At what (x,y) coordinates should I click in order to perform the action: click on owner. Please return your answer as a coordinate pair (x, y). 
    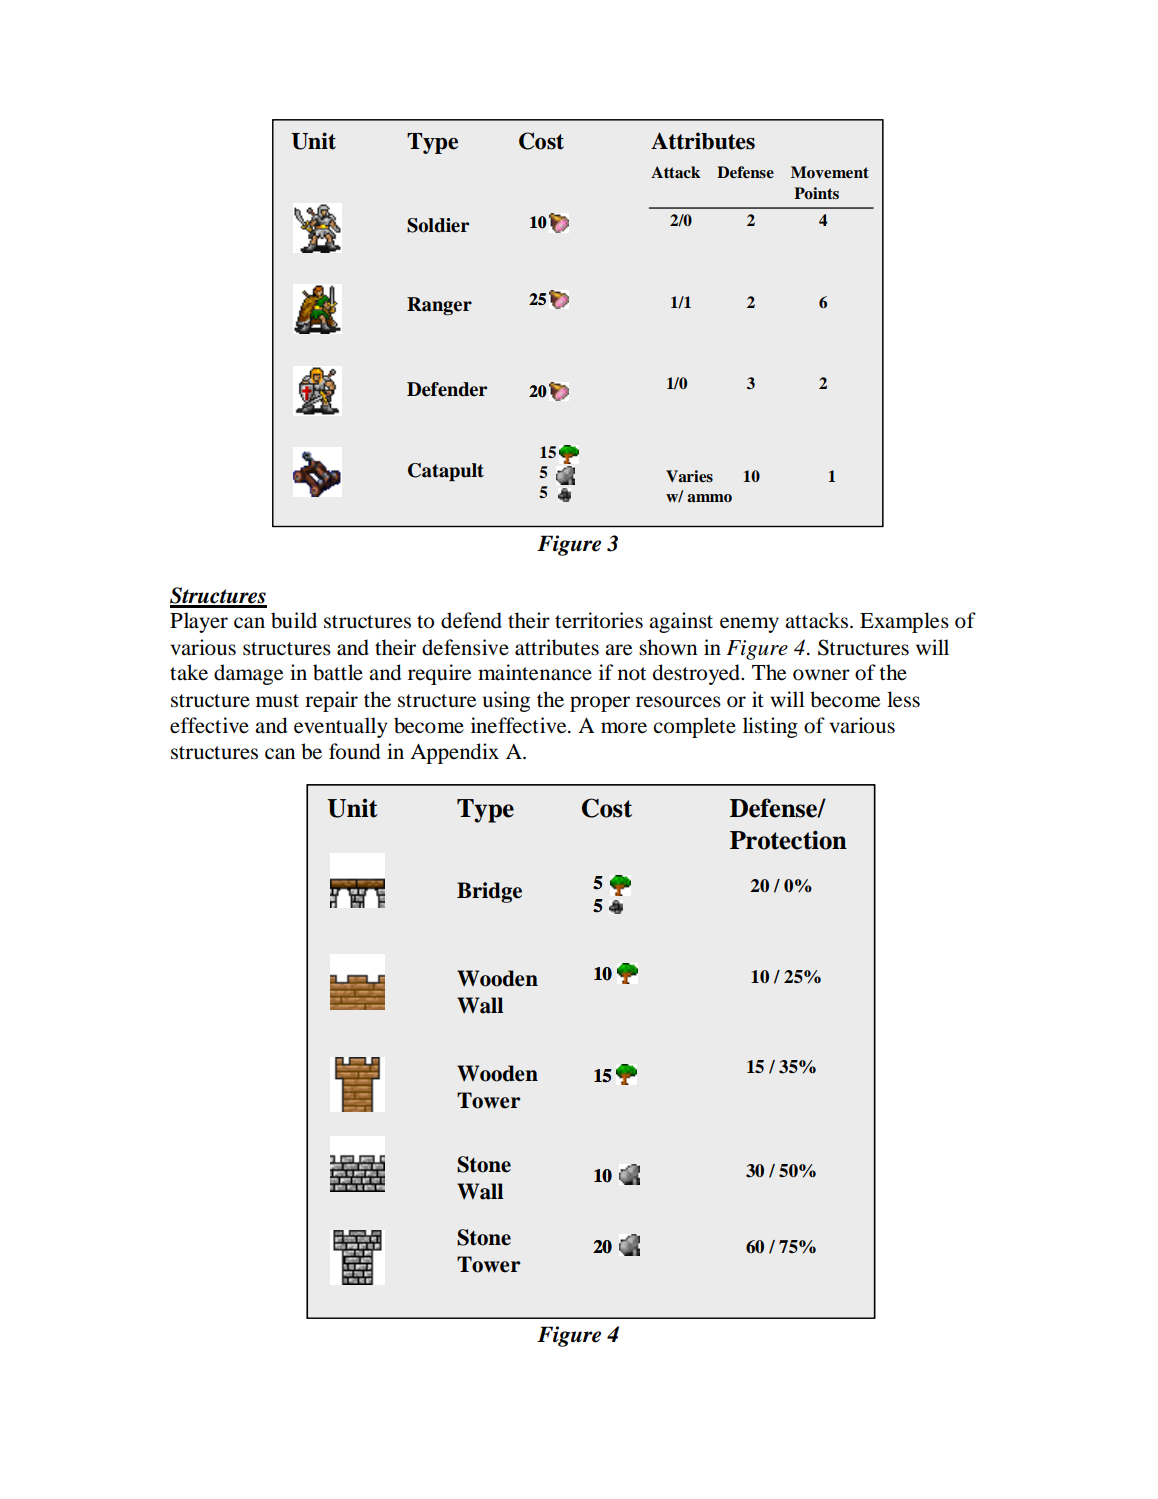
    Looking at the image, I should click on (821, 675).
